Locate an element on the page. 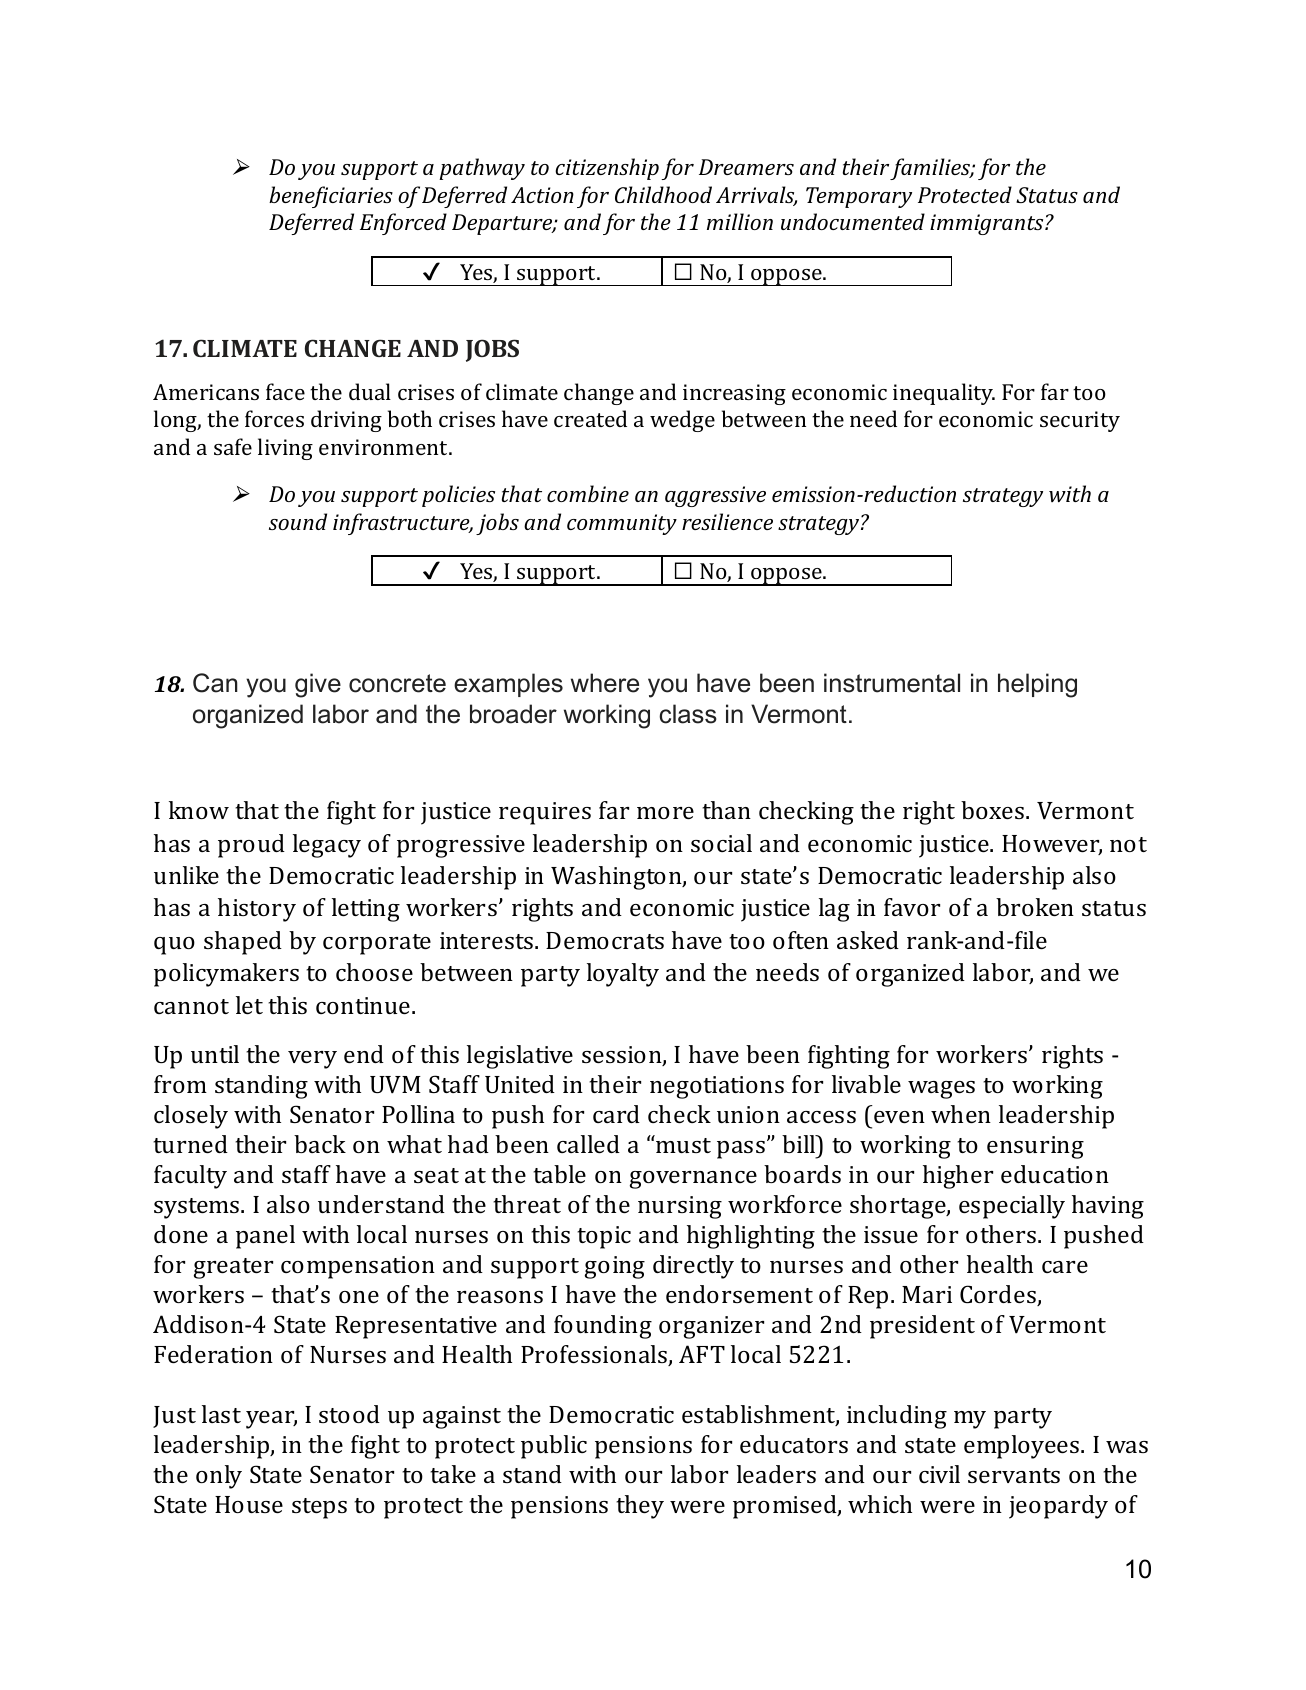  give is located at coordinates (318, 685).
